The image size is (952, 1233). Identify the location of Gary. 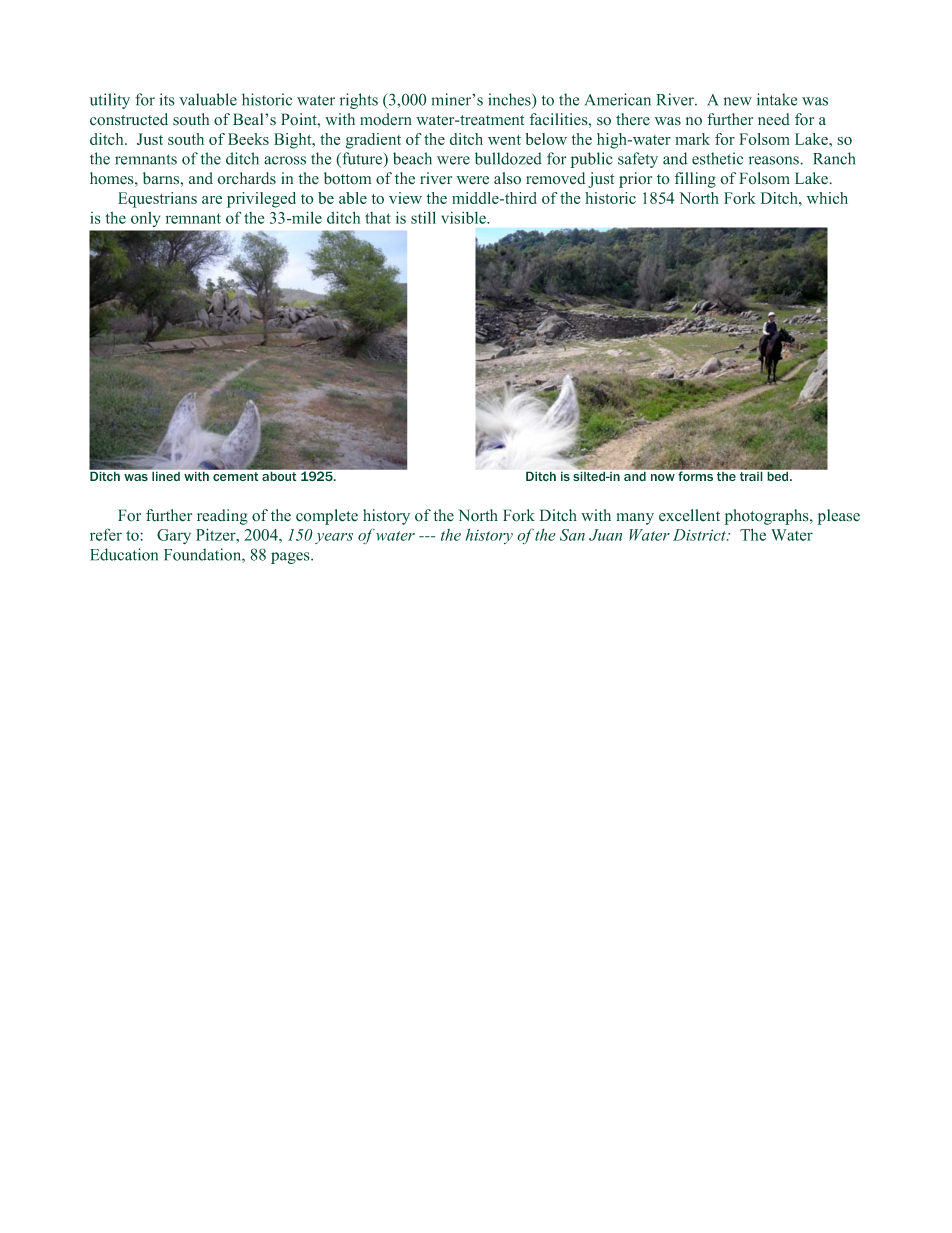
(174, 536).
